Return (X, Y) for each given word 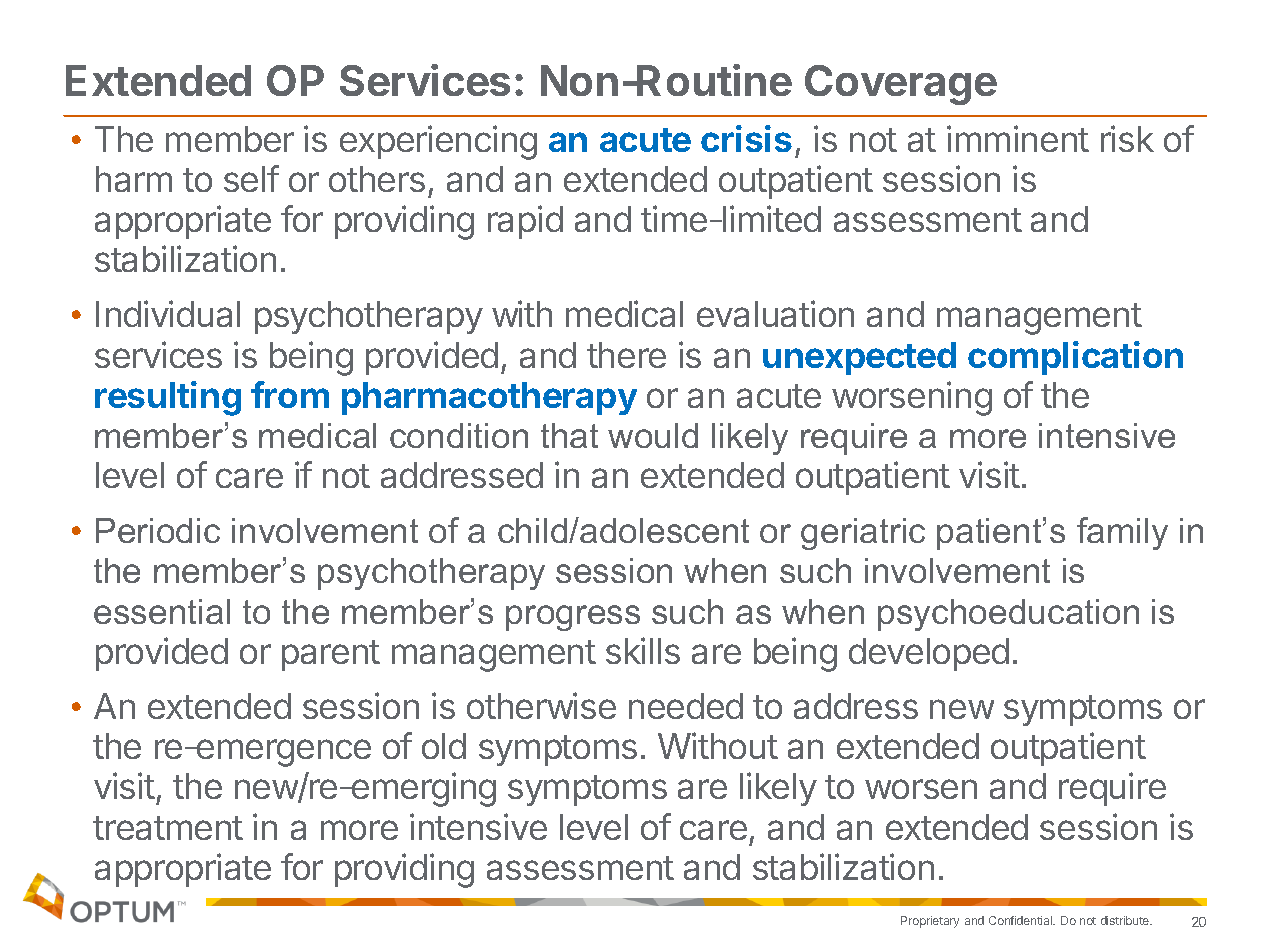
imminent (1018, 138)
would (653, 435)
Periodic (158, 530)
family (1122, 533)
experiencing (438, 142)
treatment (168, 828)
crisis (746, 138)
